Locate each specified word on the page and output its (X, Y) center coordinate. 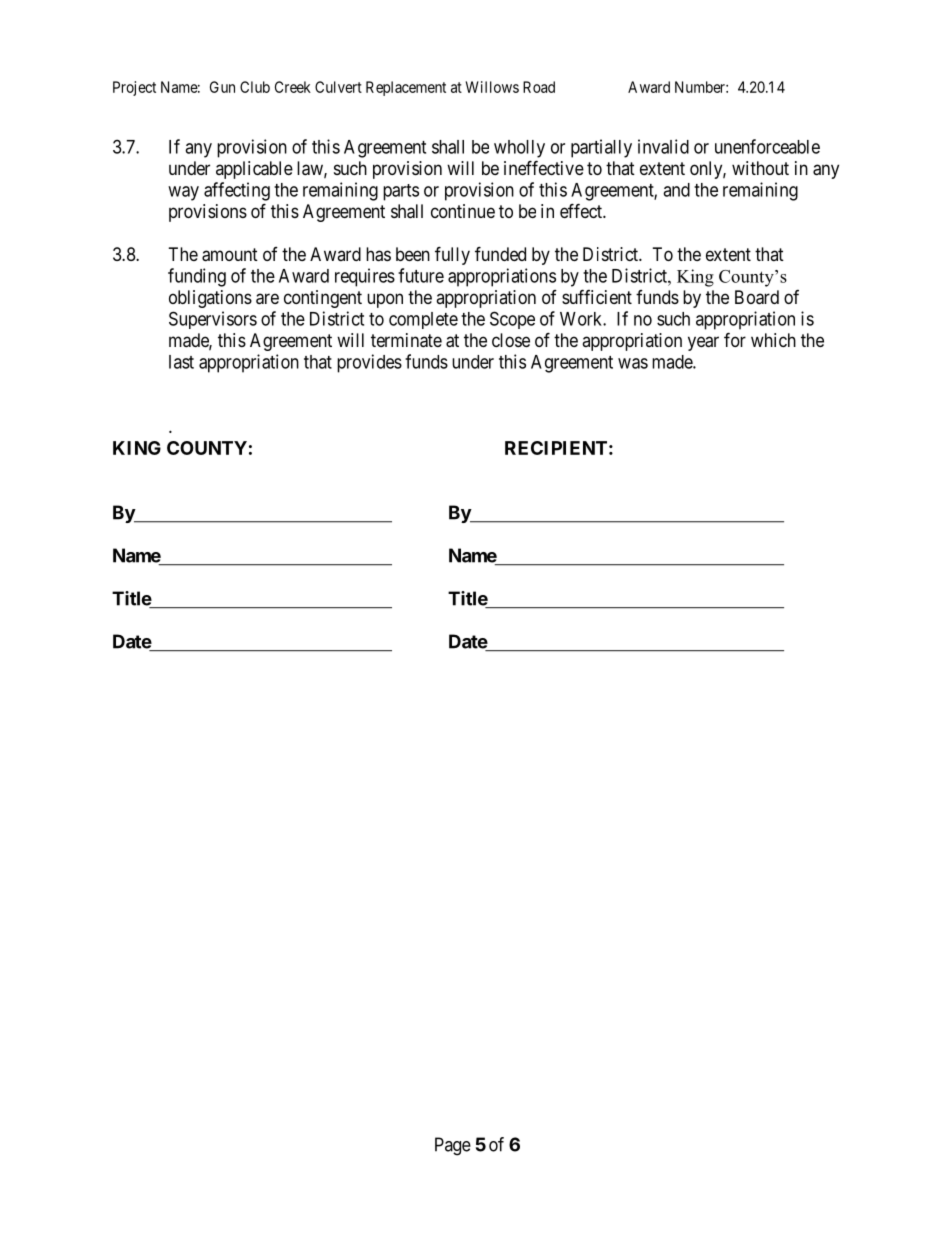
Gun (222, 87)
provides (369, 363)
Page (453, 1146)
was (633, 363)
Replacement (406, 88)
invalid (663, 146)
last (181, 362)
